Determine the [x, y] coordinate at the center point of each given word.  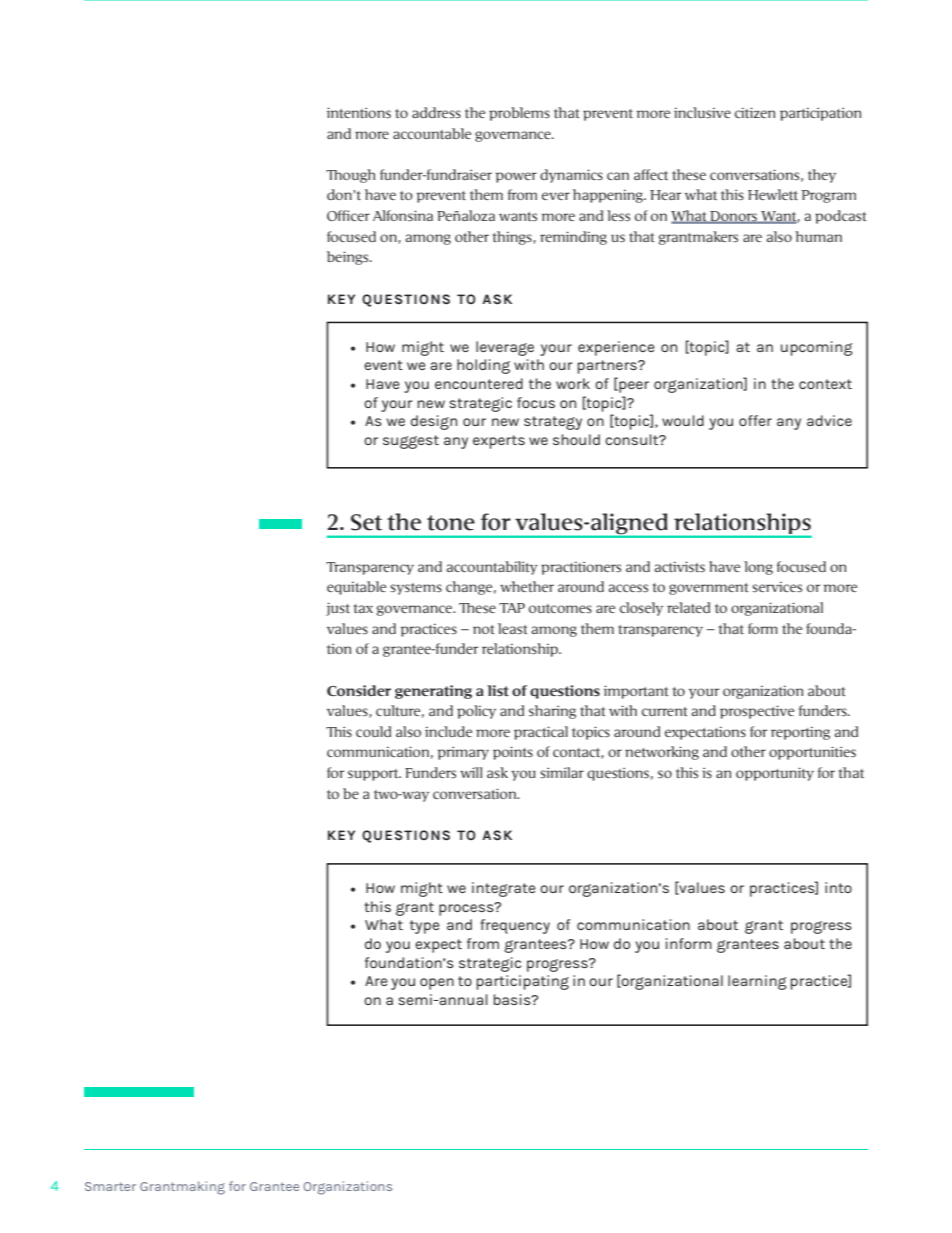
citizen [755, 112]
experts [499, 442]
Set [366, 522]
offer [755, 420]
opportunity [775, 774]
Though [350, 176]
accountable [432, 133]
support [374, 775]
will [471, 772]
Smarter [110, 1186]
